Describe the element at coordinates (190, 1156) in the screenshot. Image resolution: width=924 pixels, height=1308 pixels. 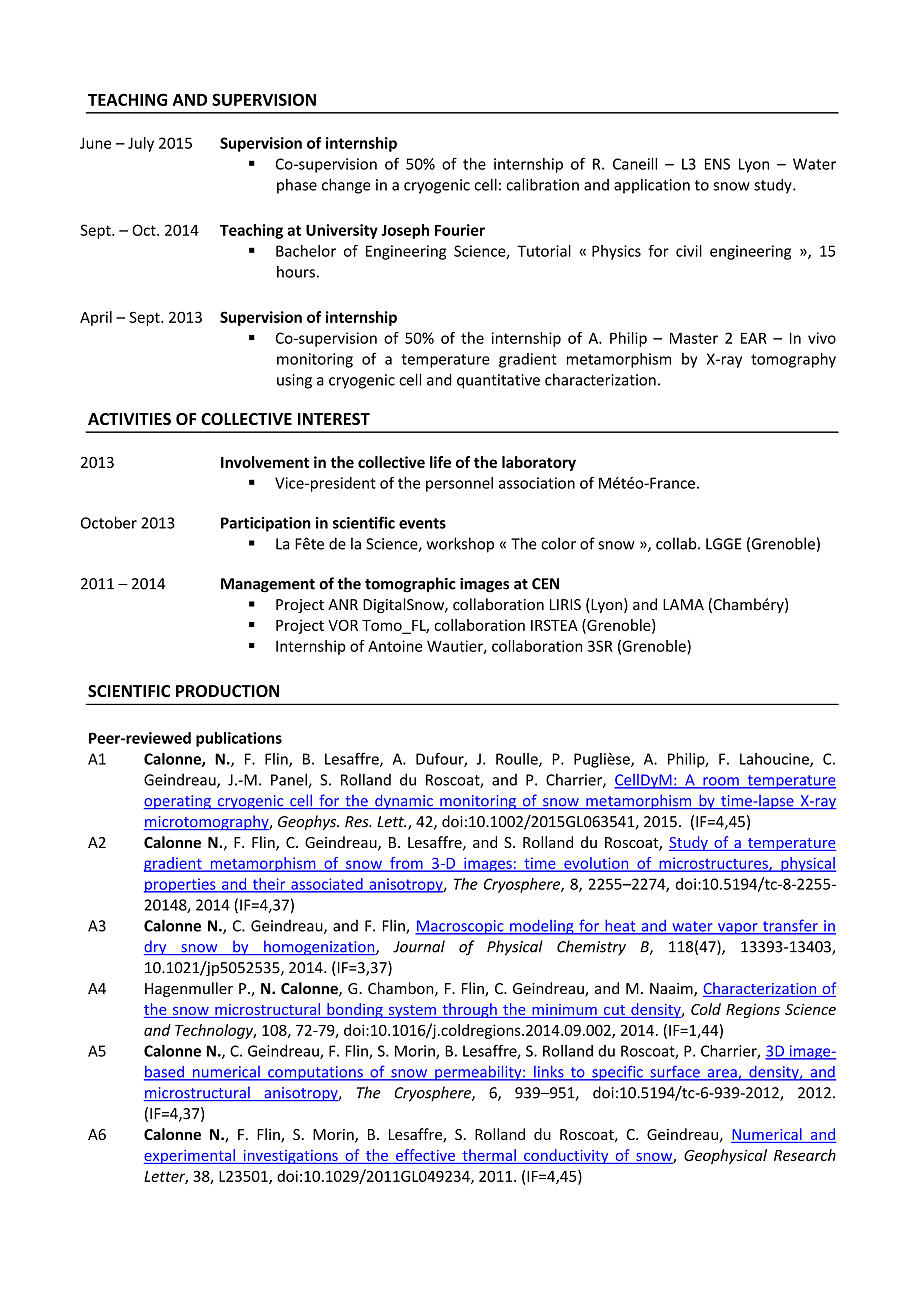
I see `experimental` at that location.
